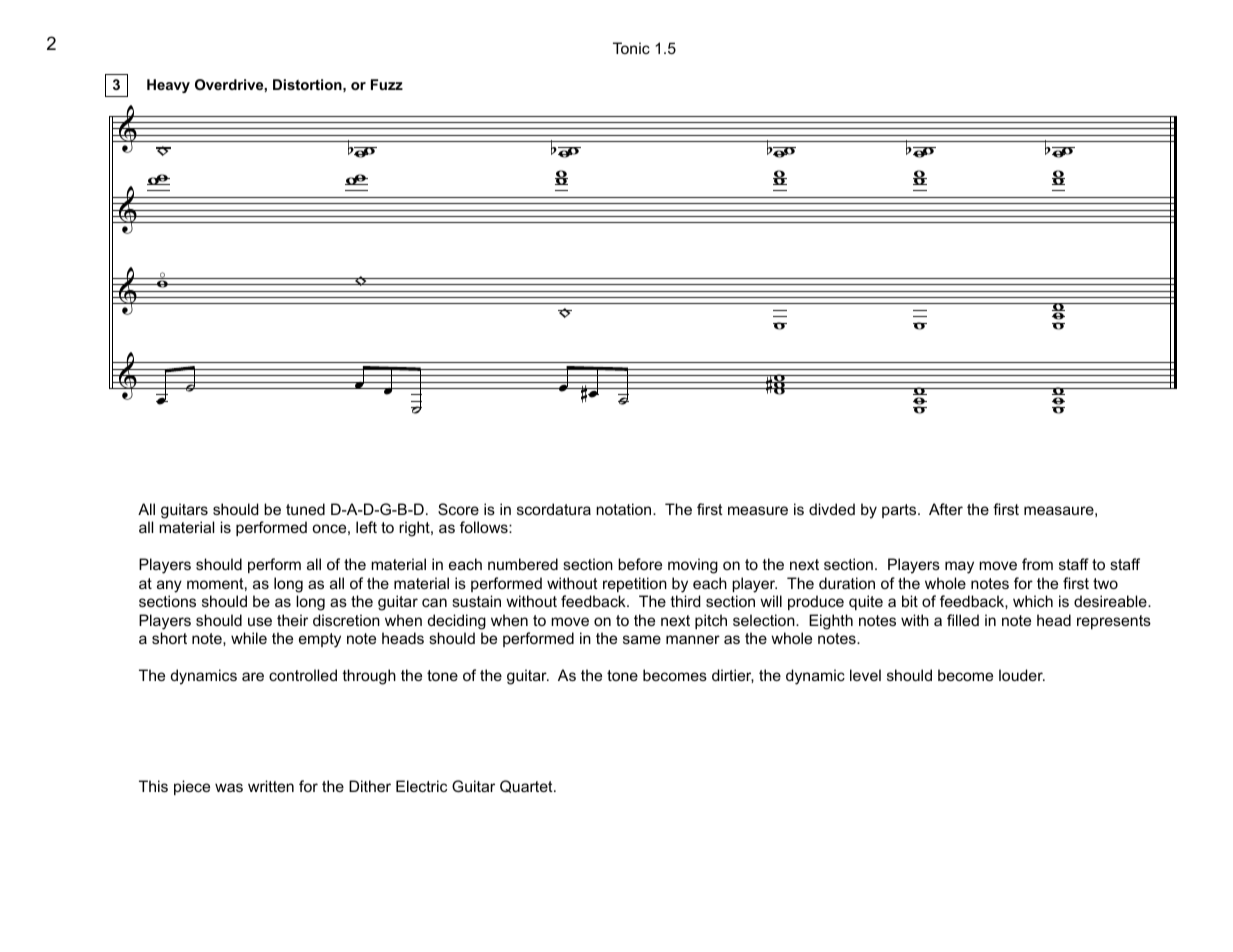  Describe the element at coordinates (625, 509) in the screenshot. I see `notation` at that location.
